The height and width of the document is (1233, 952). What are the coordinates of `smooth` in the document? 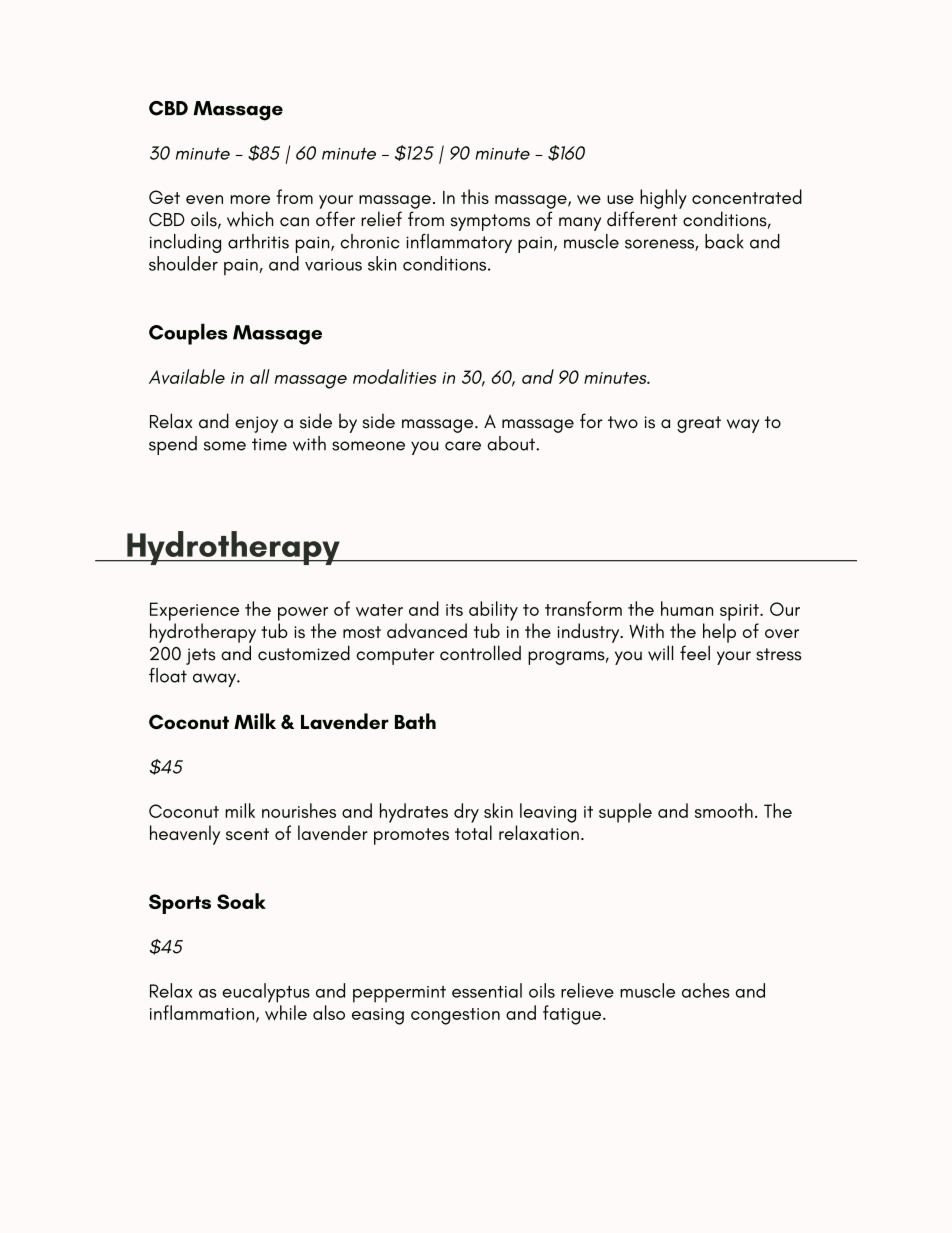 It's located at (724, 810).
